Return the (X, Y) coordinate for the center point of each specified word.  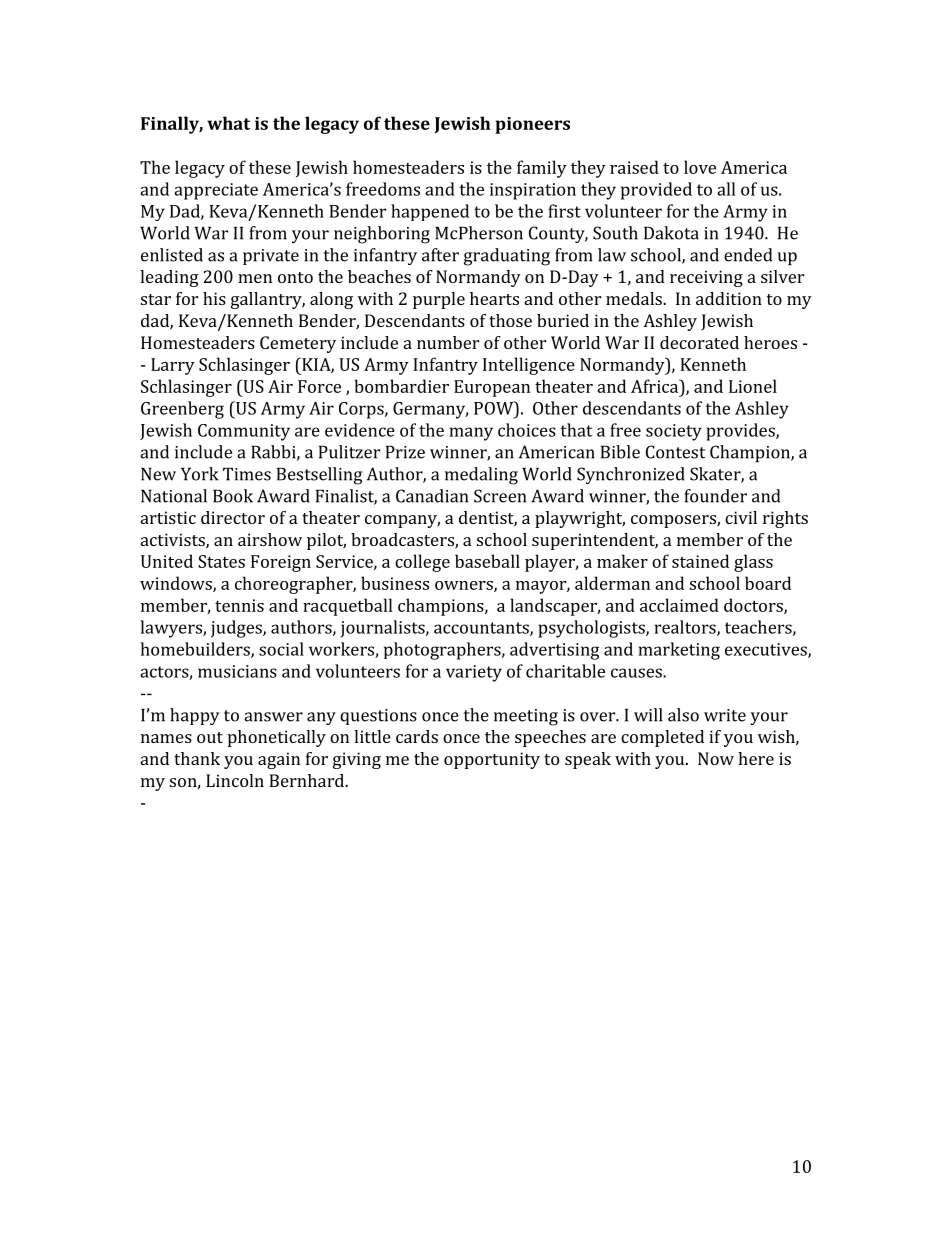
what (228, 123)
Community (244, 432)
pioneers (532, 125)
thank (197, 758)
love (700, 167)
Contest (675, 452)
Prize (405, 452)
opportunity (492, 760)
